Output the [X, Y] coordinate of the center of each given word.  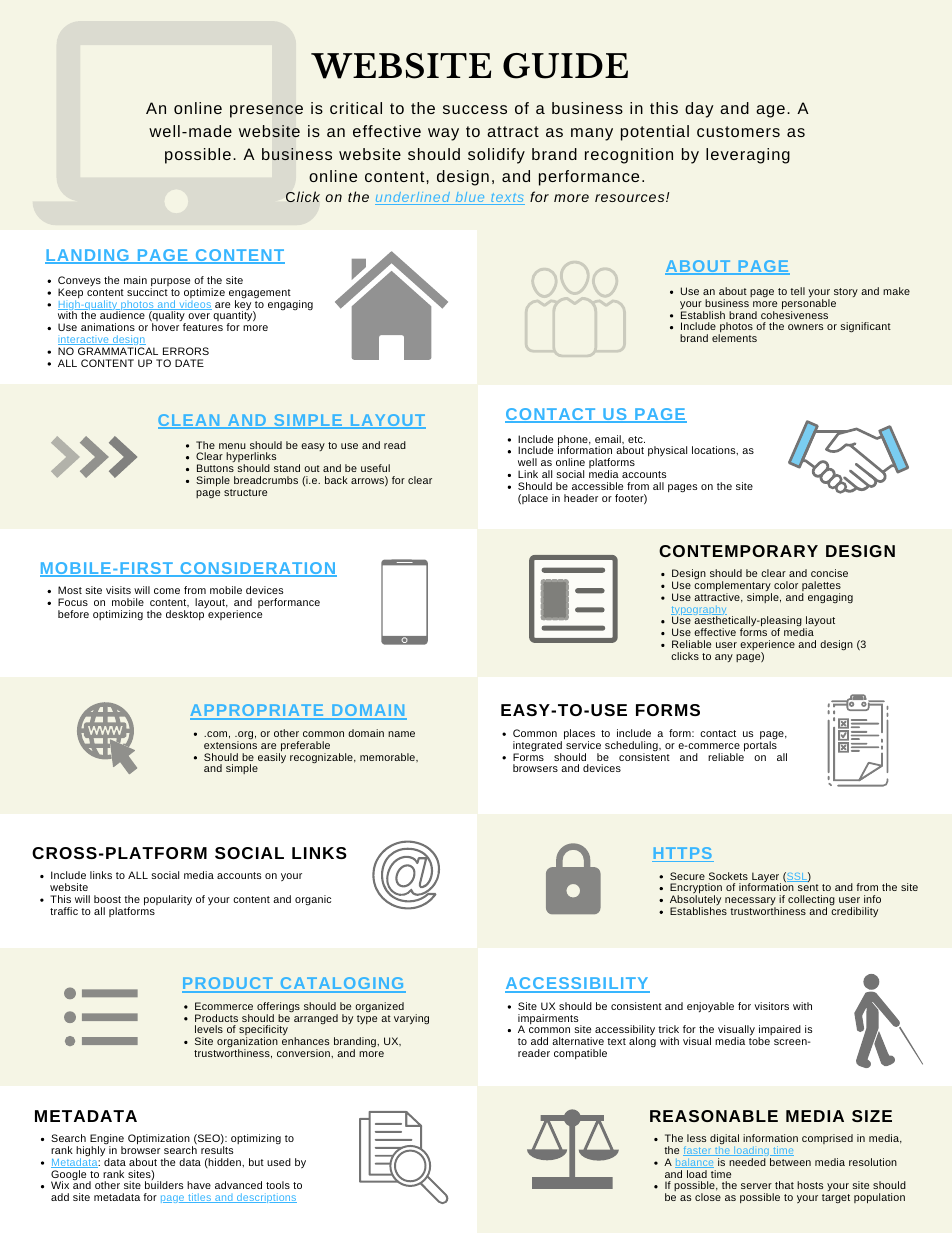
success [475, 109]
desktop [185, 615]
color [786, 585]
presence [266, 111]
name [401, 734]
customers [738, 131]
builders [164, 1185]
